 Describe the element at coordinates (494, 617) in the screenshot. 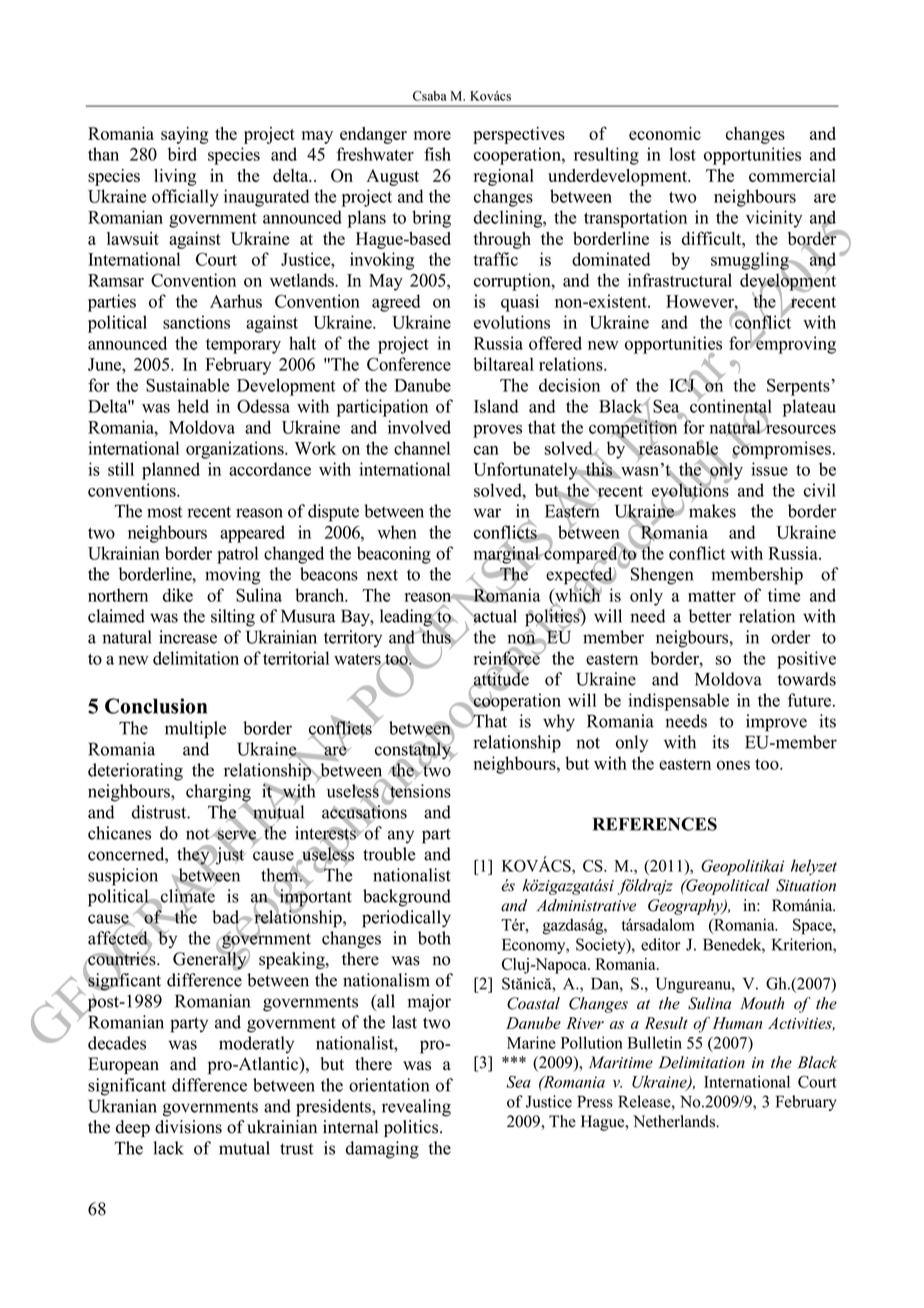

I see `actual` at that location.
